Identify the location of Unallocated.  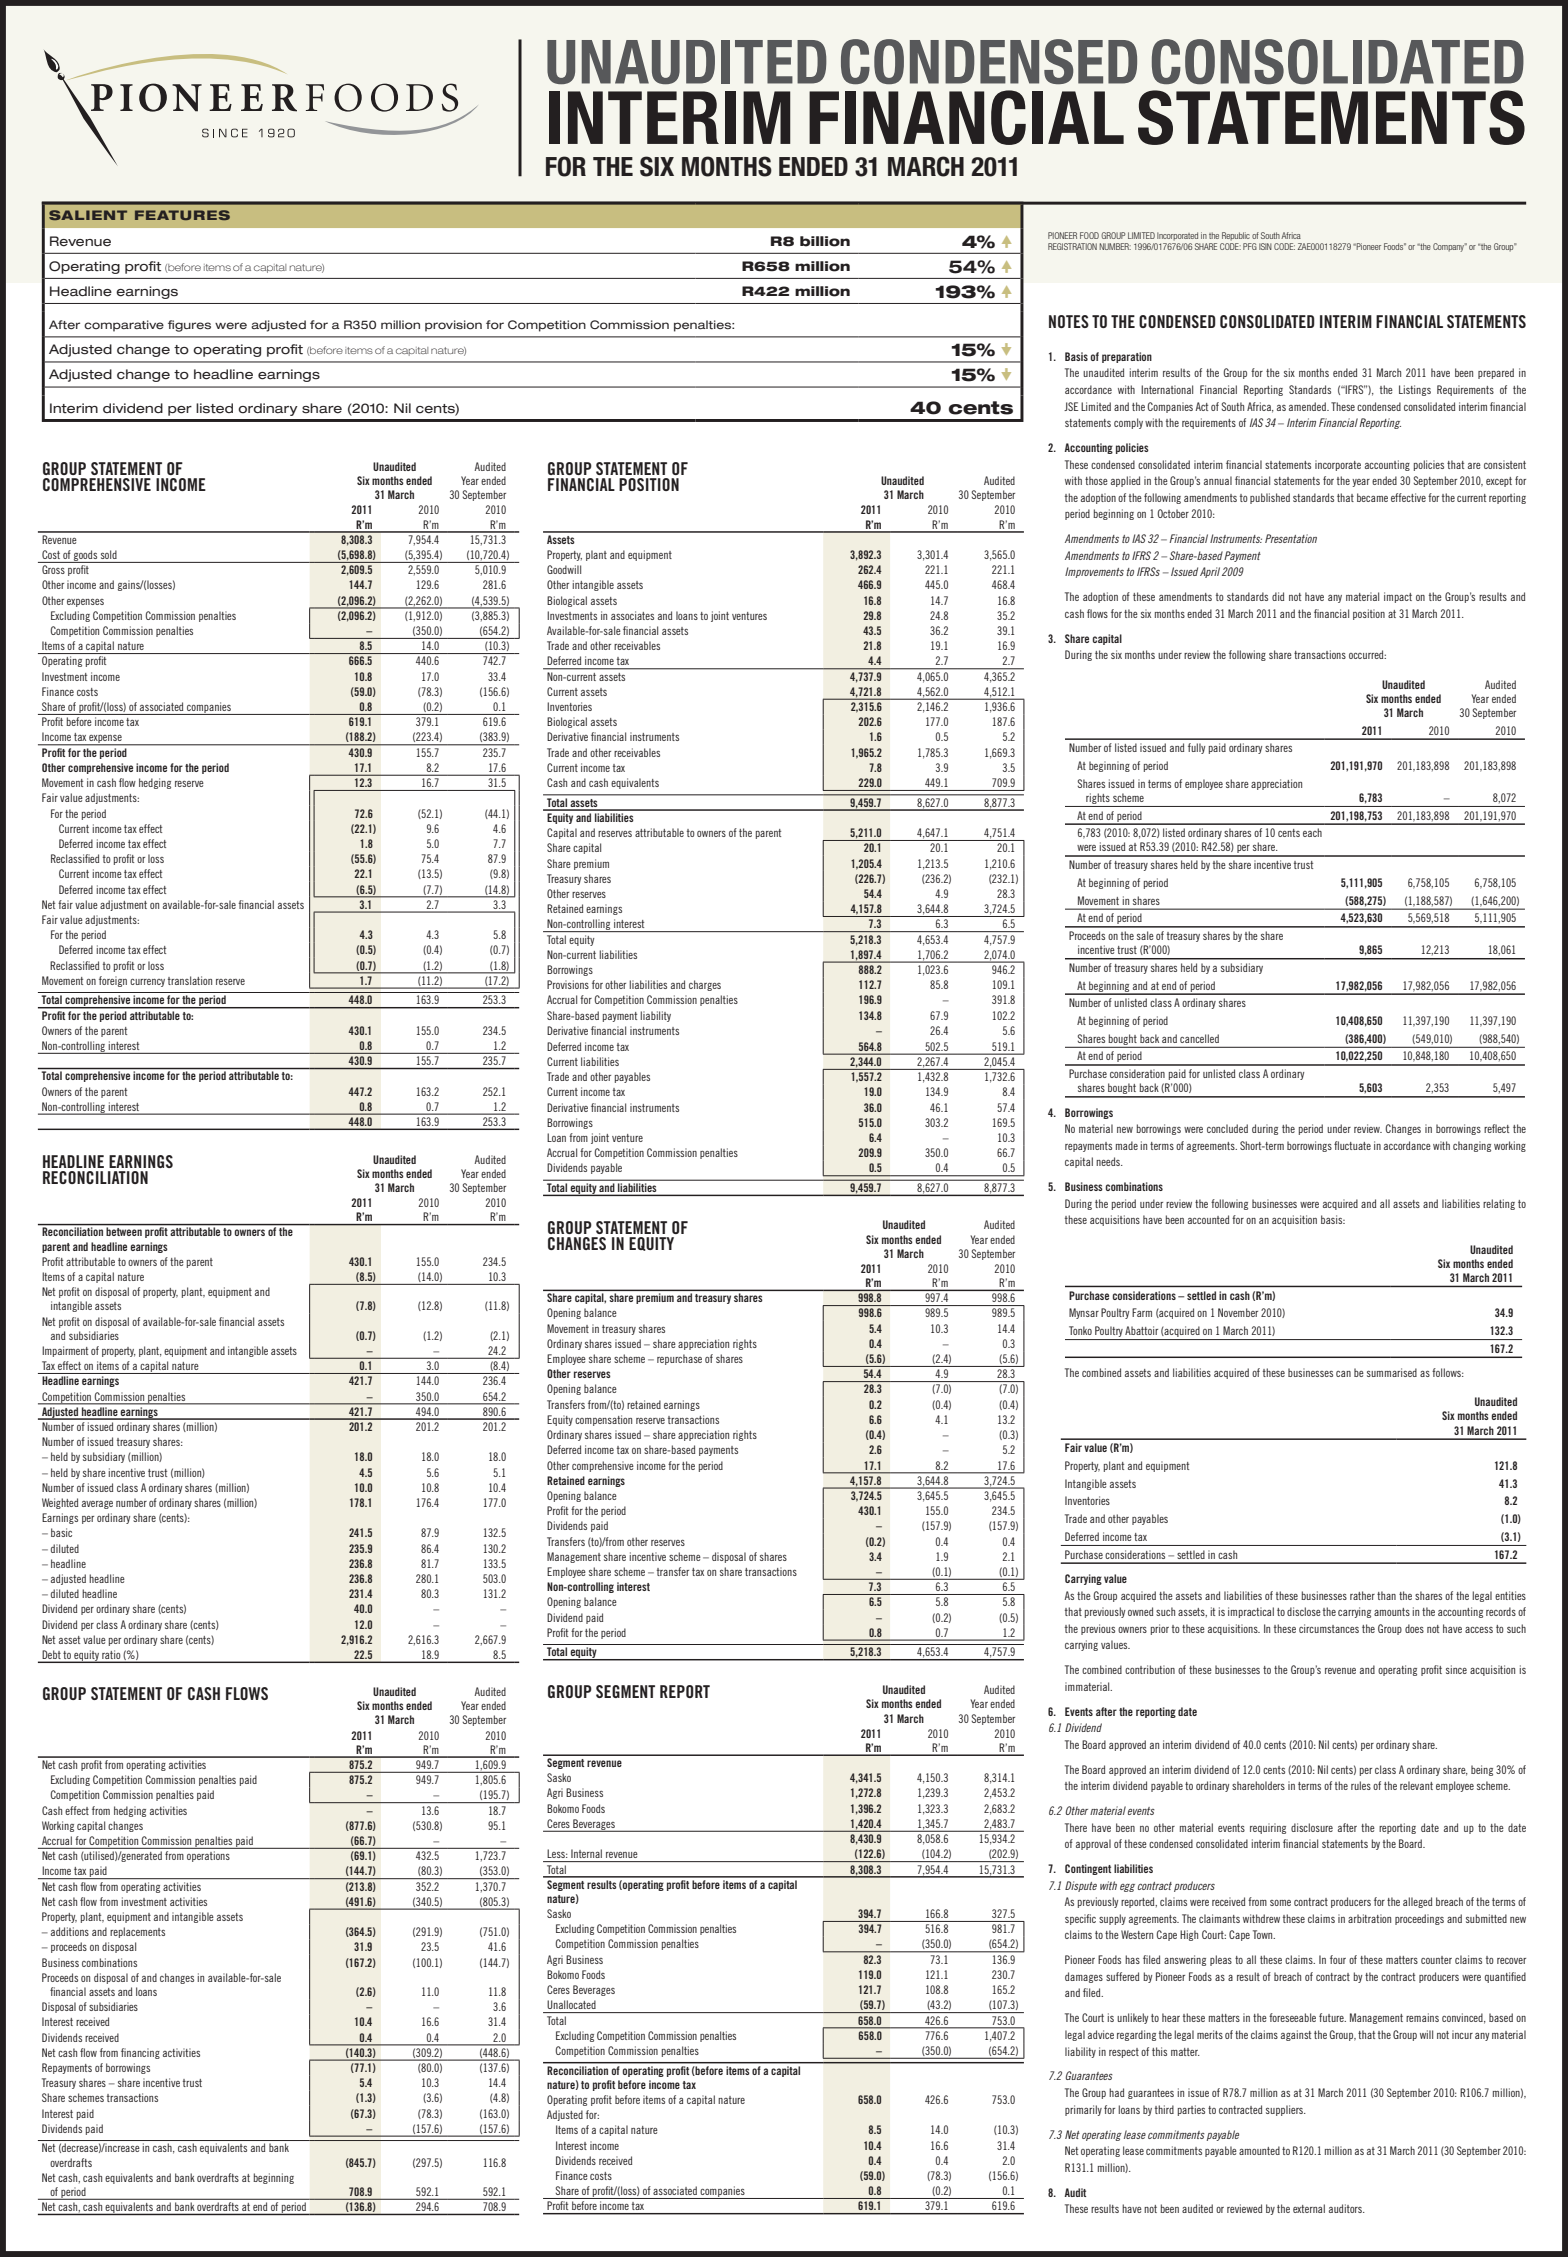
(571, 2004).
